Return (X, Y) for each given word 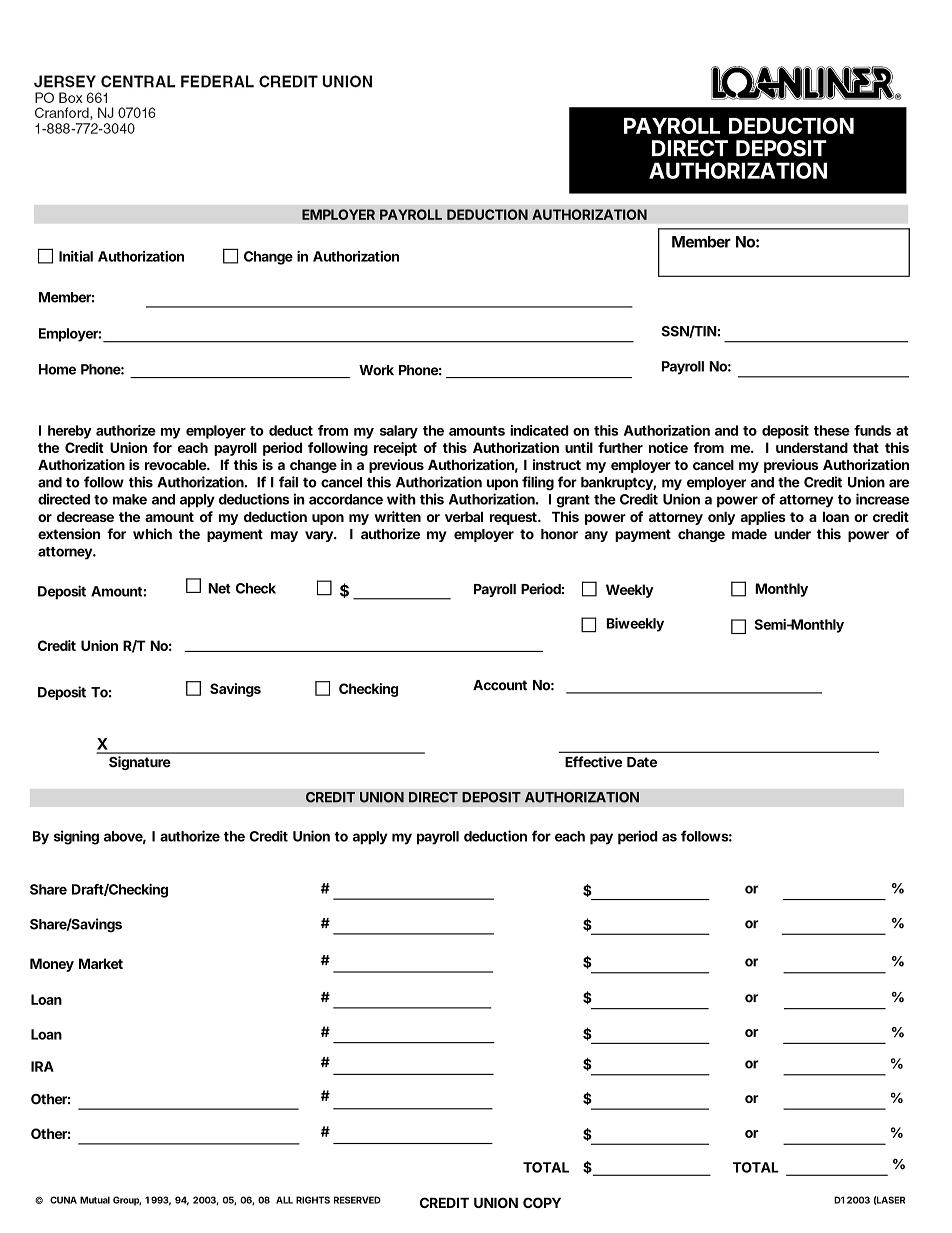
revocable (177, 465)
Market (101, 963)
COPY (542, 1202)
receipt (395, 449)
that (866, 447)
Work (376, 370)
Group (127, 1201)
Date (642, 762)
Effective (593, 762)
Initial (76, 256)
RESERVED (357, 1200)
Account (500, 685)
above (125, 837)
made (749, 534)
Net (219, 588)
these (832, 430)
